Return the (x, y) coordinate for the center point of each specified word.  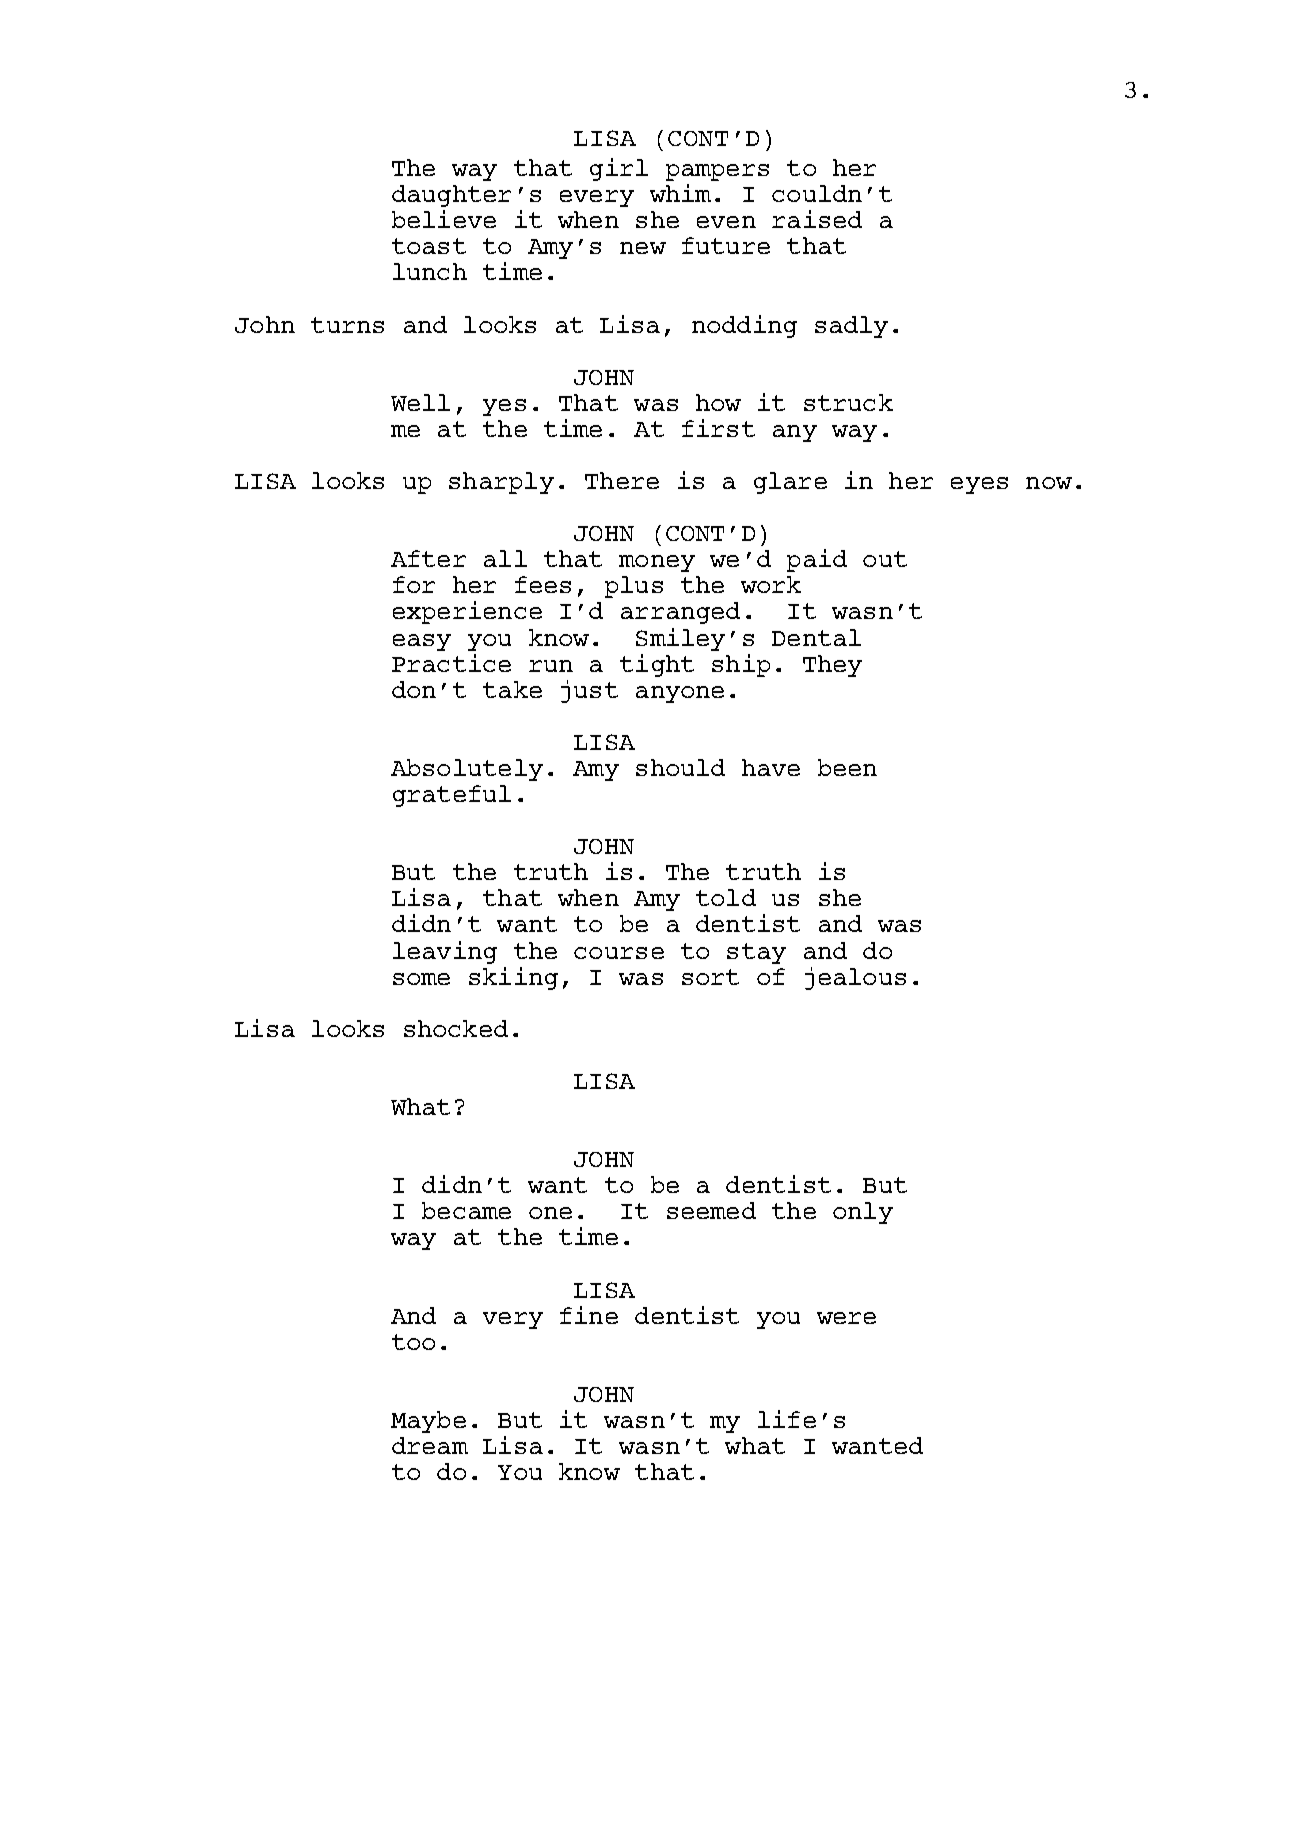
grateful (452, 796)
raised (817, 219)
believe (444, 219)
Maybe (428, 1422)
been (847, 767)
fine (589, 1315)
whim (680, 193)
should (680, 767)
